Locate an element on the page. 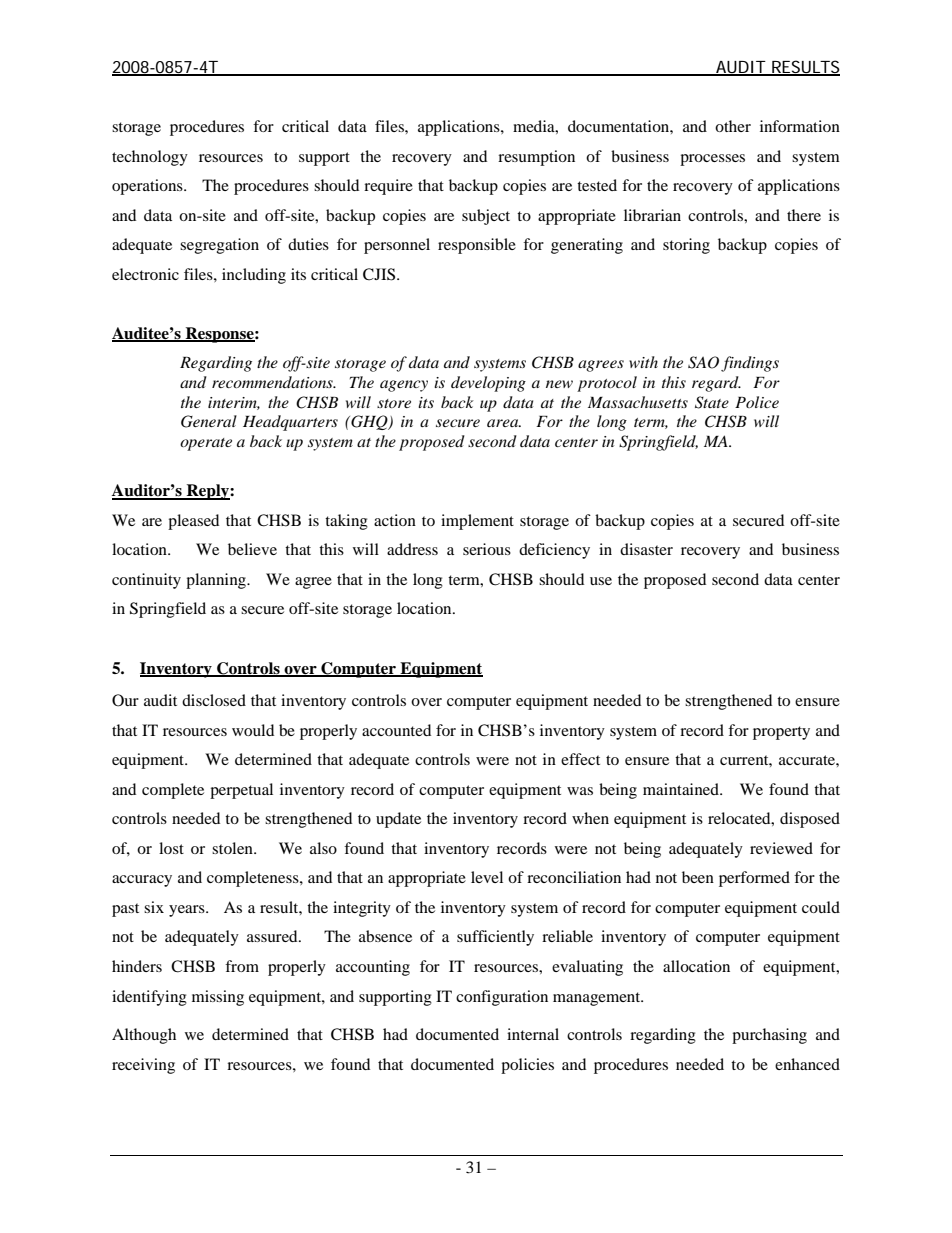 The image size is (952, 1233). processes is located at coordinates (712, 160).
